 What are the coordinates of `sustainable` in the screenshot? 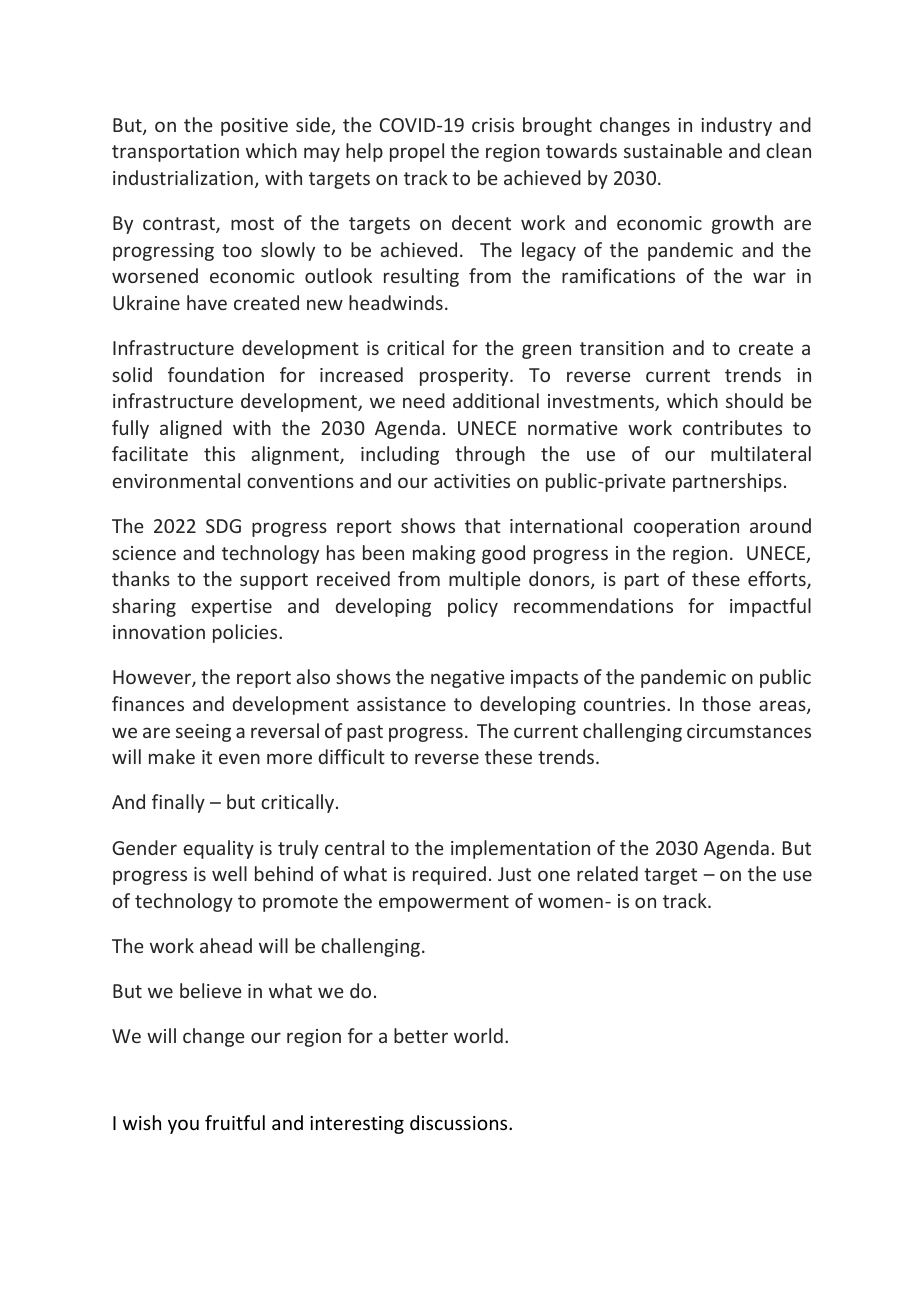 It's located at (673, 150).
